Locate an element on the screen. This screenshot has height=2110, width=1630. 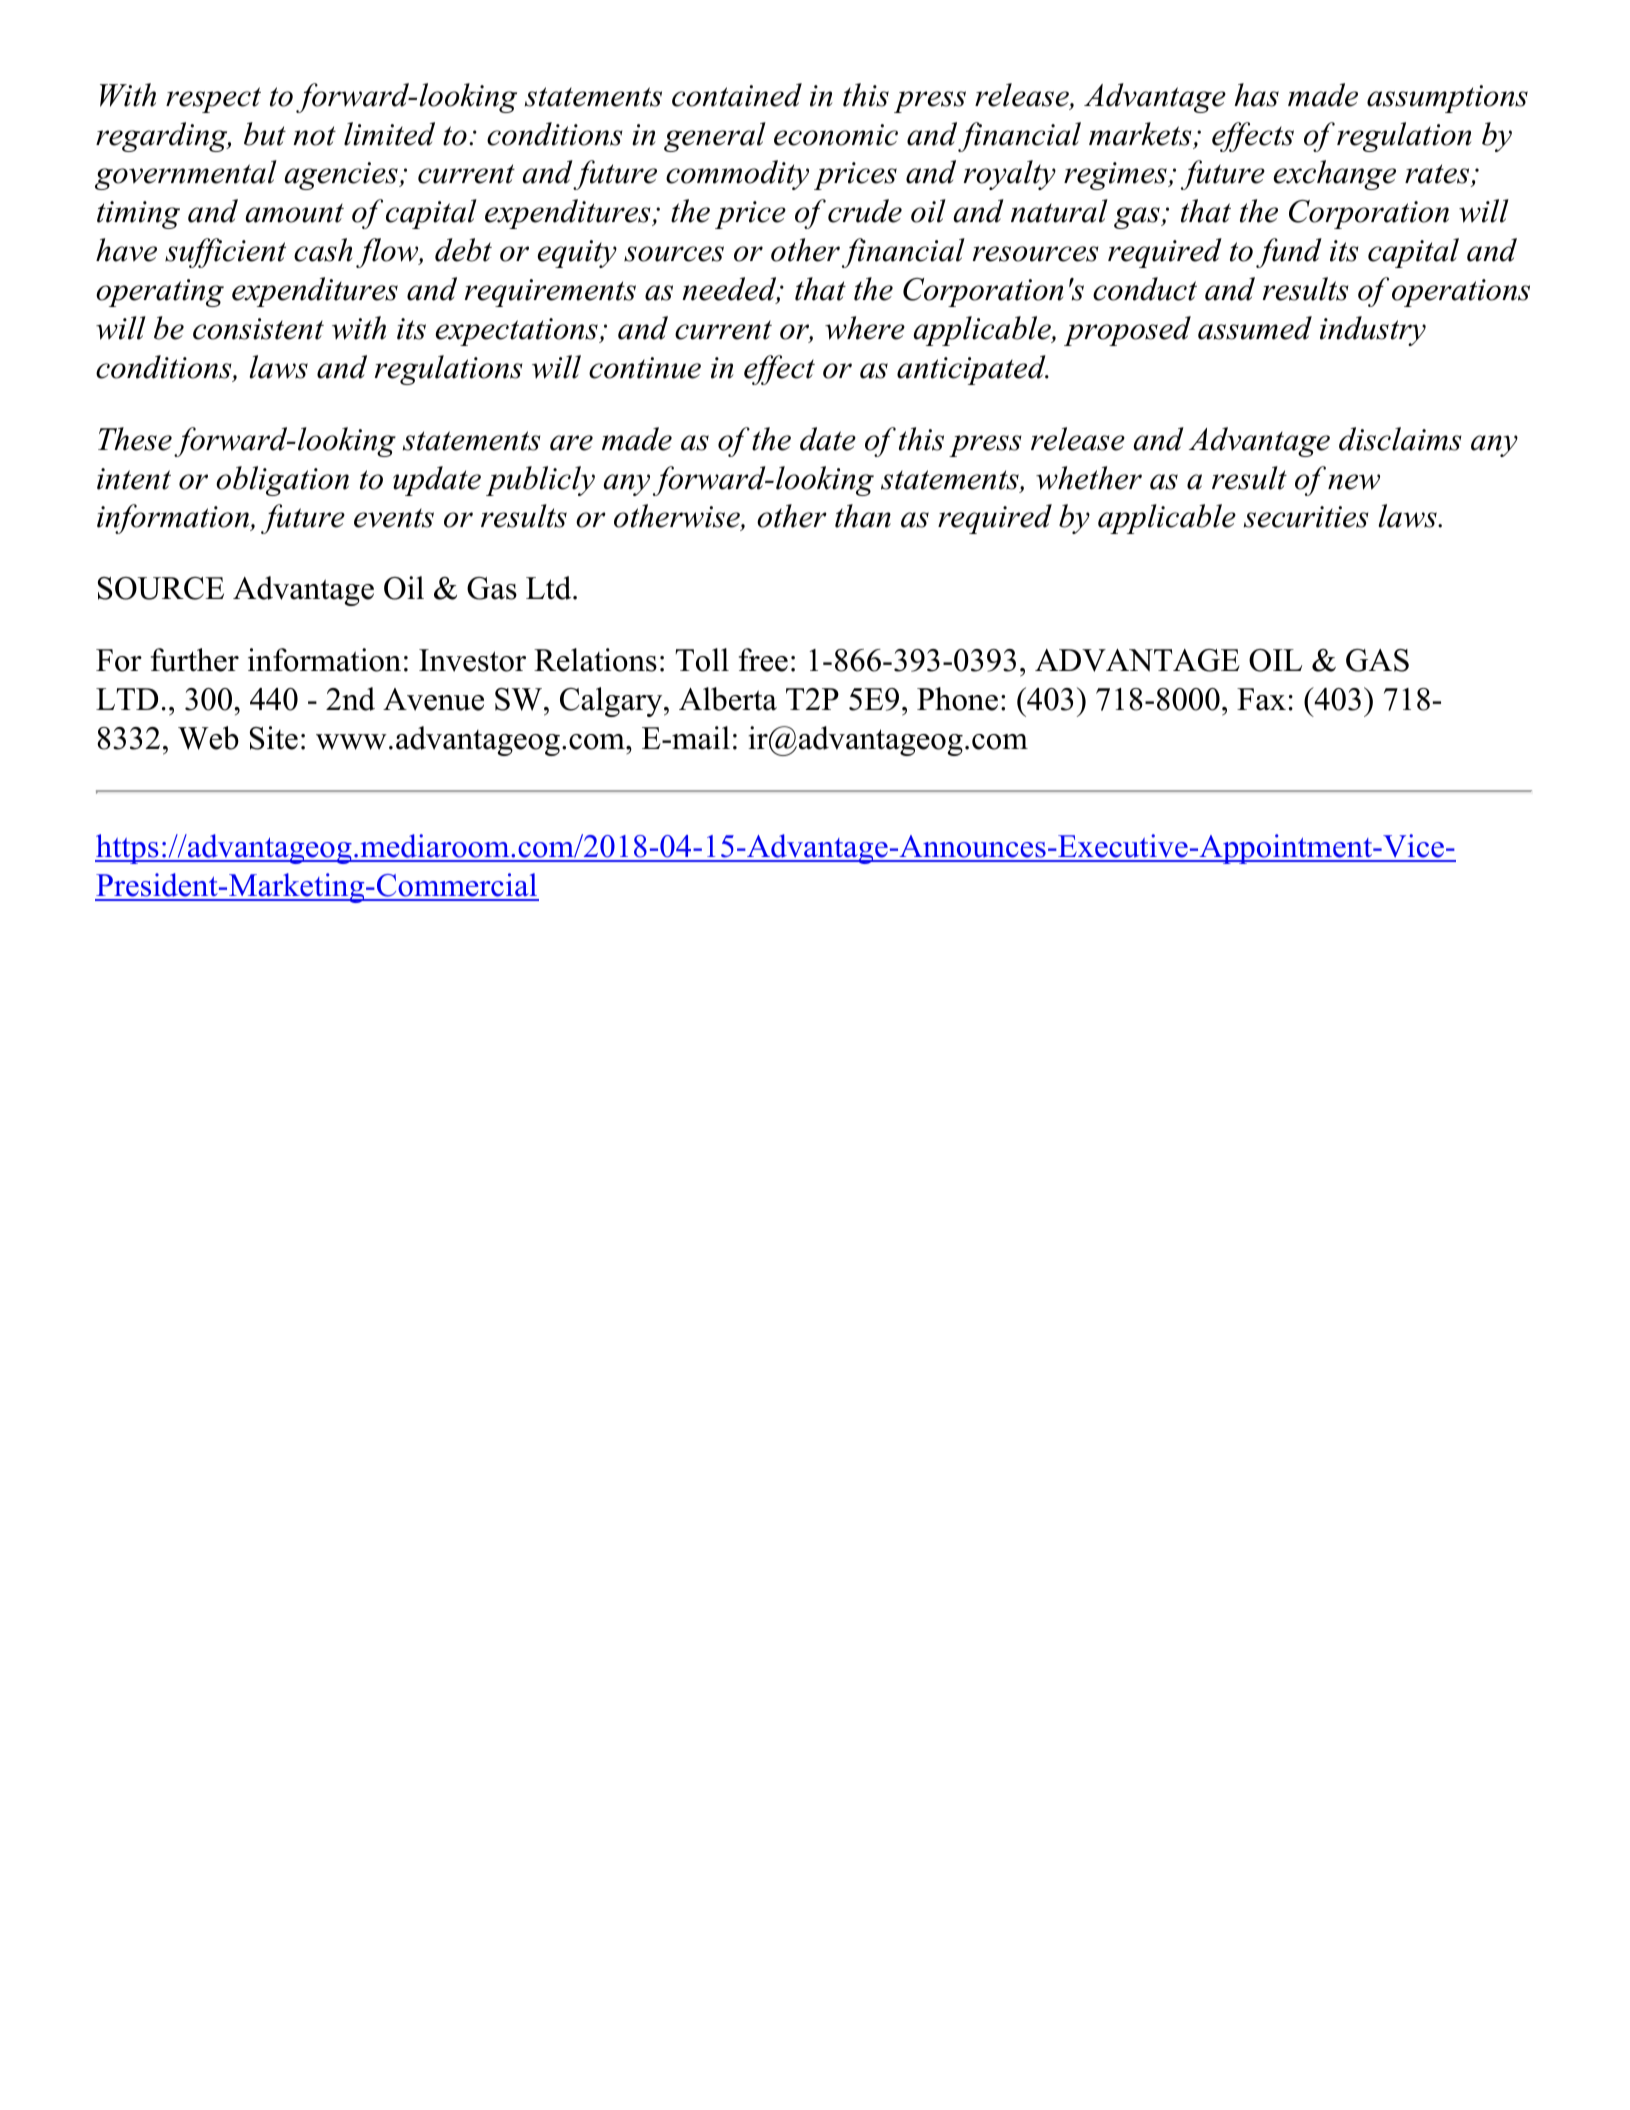
economic is located at coordinates (836, 135).
